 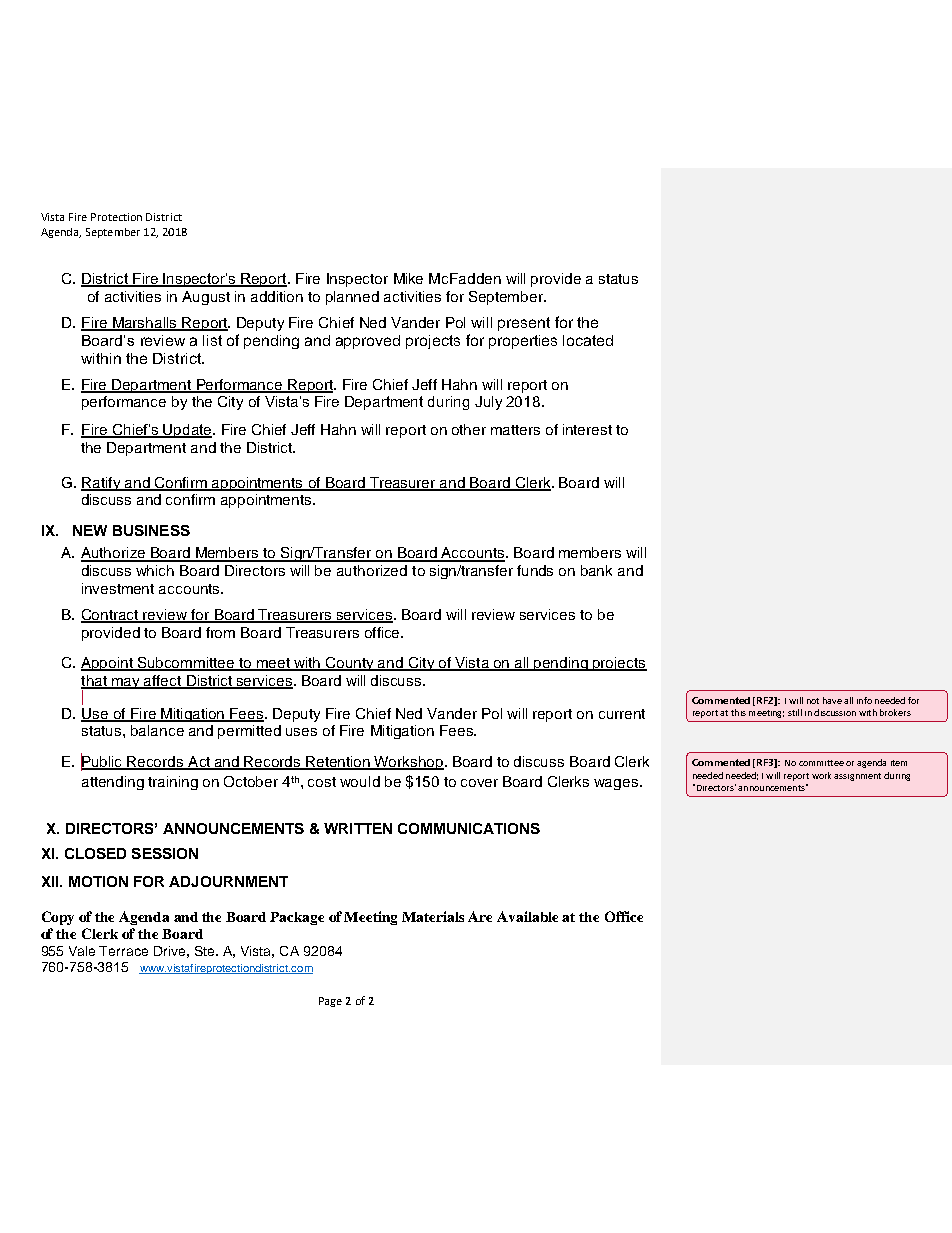 I want to click on cover, so click(x=479, y=783).
